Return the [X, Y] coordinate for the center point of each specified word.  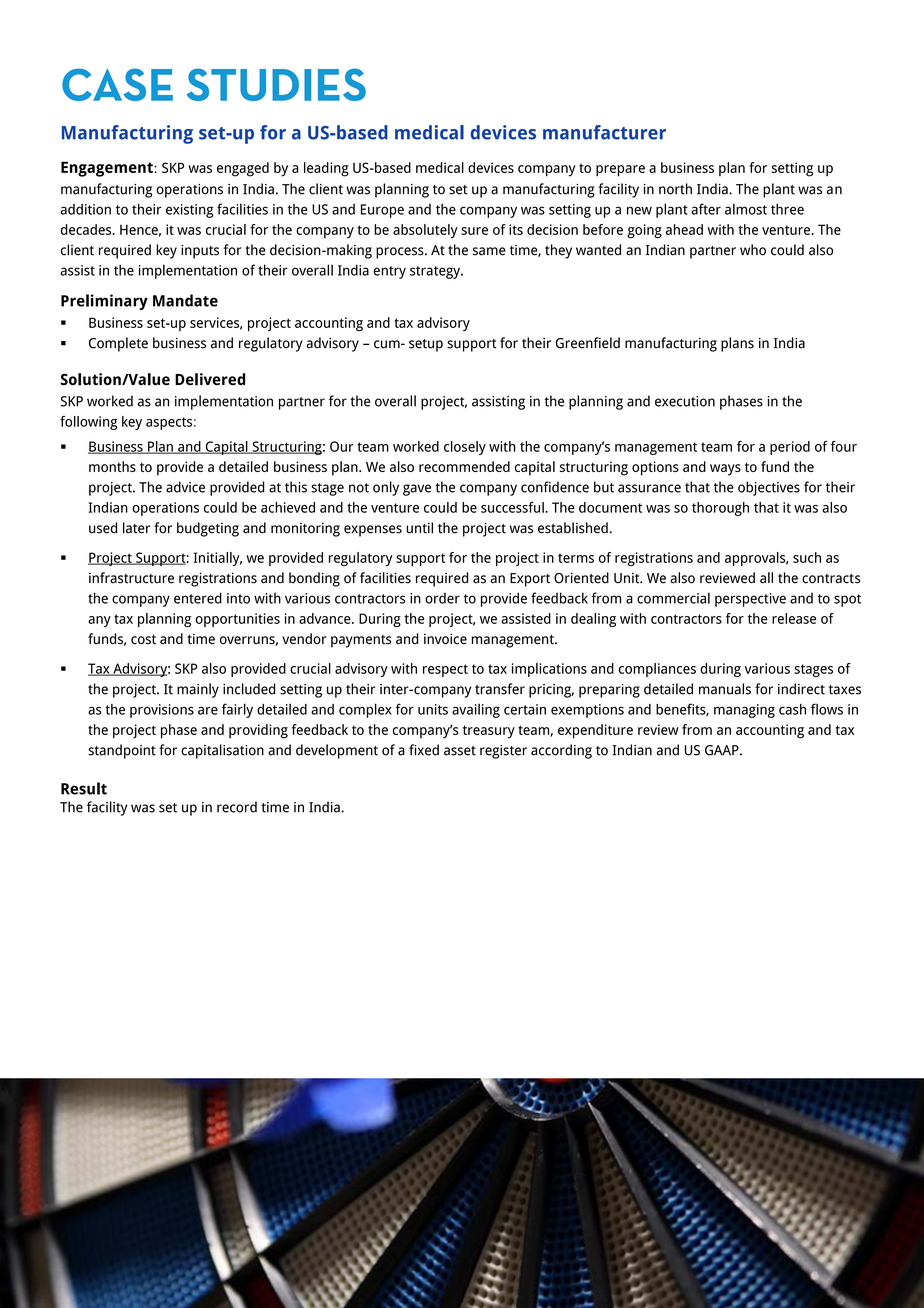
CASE [117, 84]
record [237, 807]
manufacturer [604, 132]
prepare [620, 171]
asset [460, 751]
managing [744, 711]
